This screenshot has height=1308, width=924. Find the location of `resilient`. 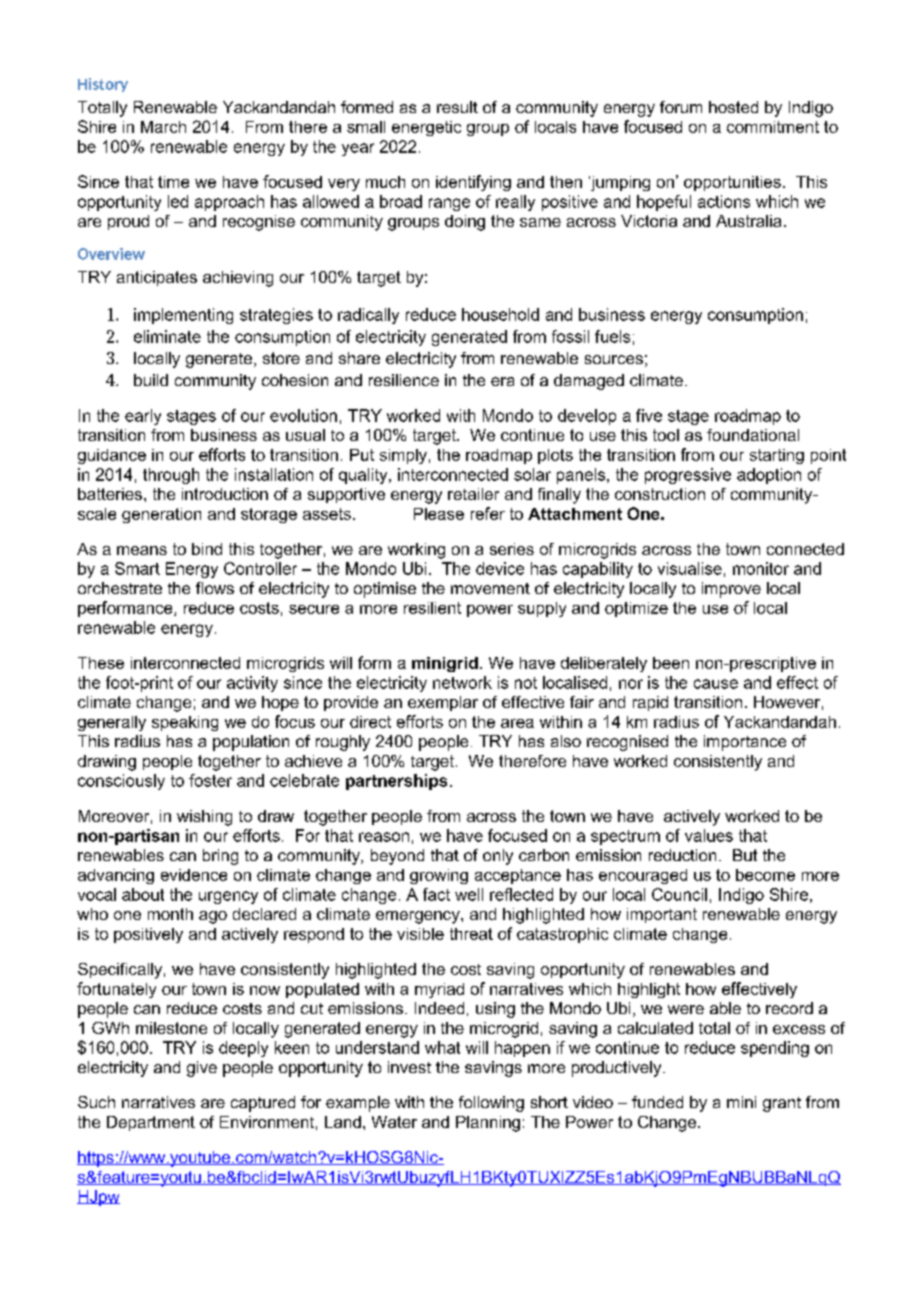

resilient is located at coordinates (432, 608).
